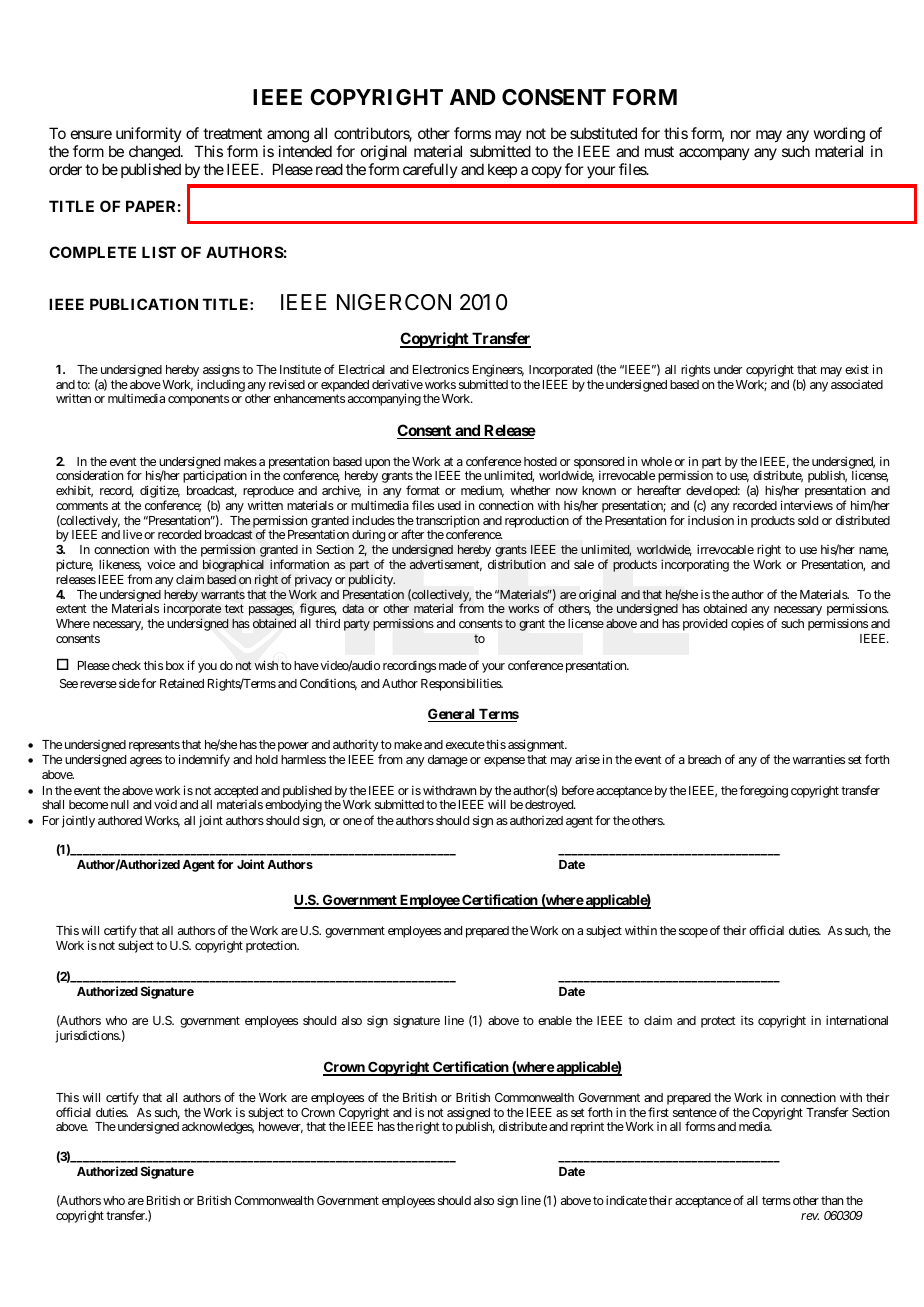  I want to click on check, so click(126, 665).
